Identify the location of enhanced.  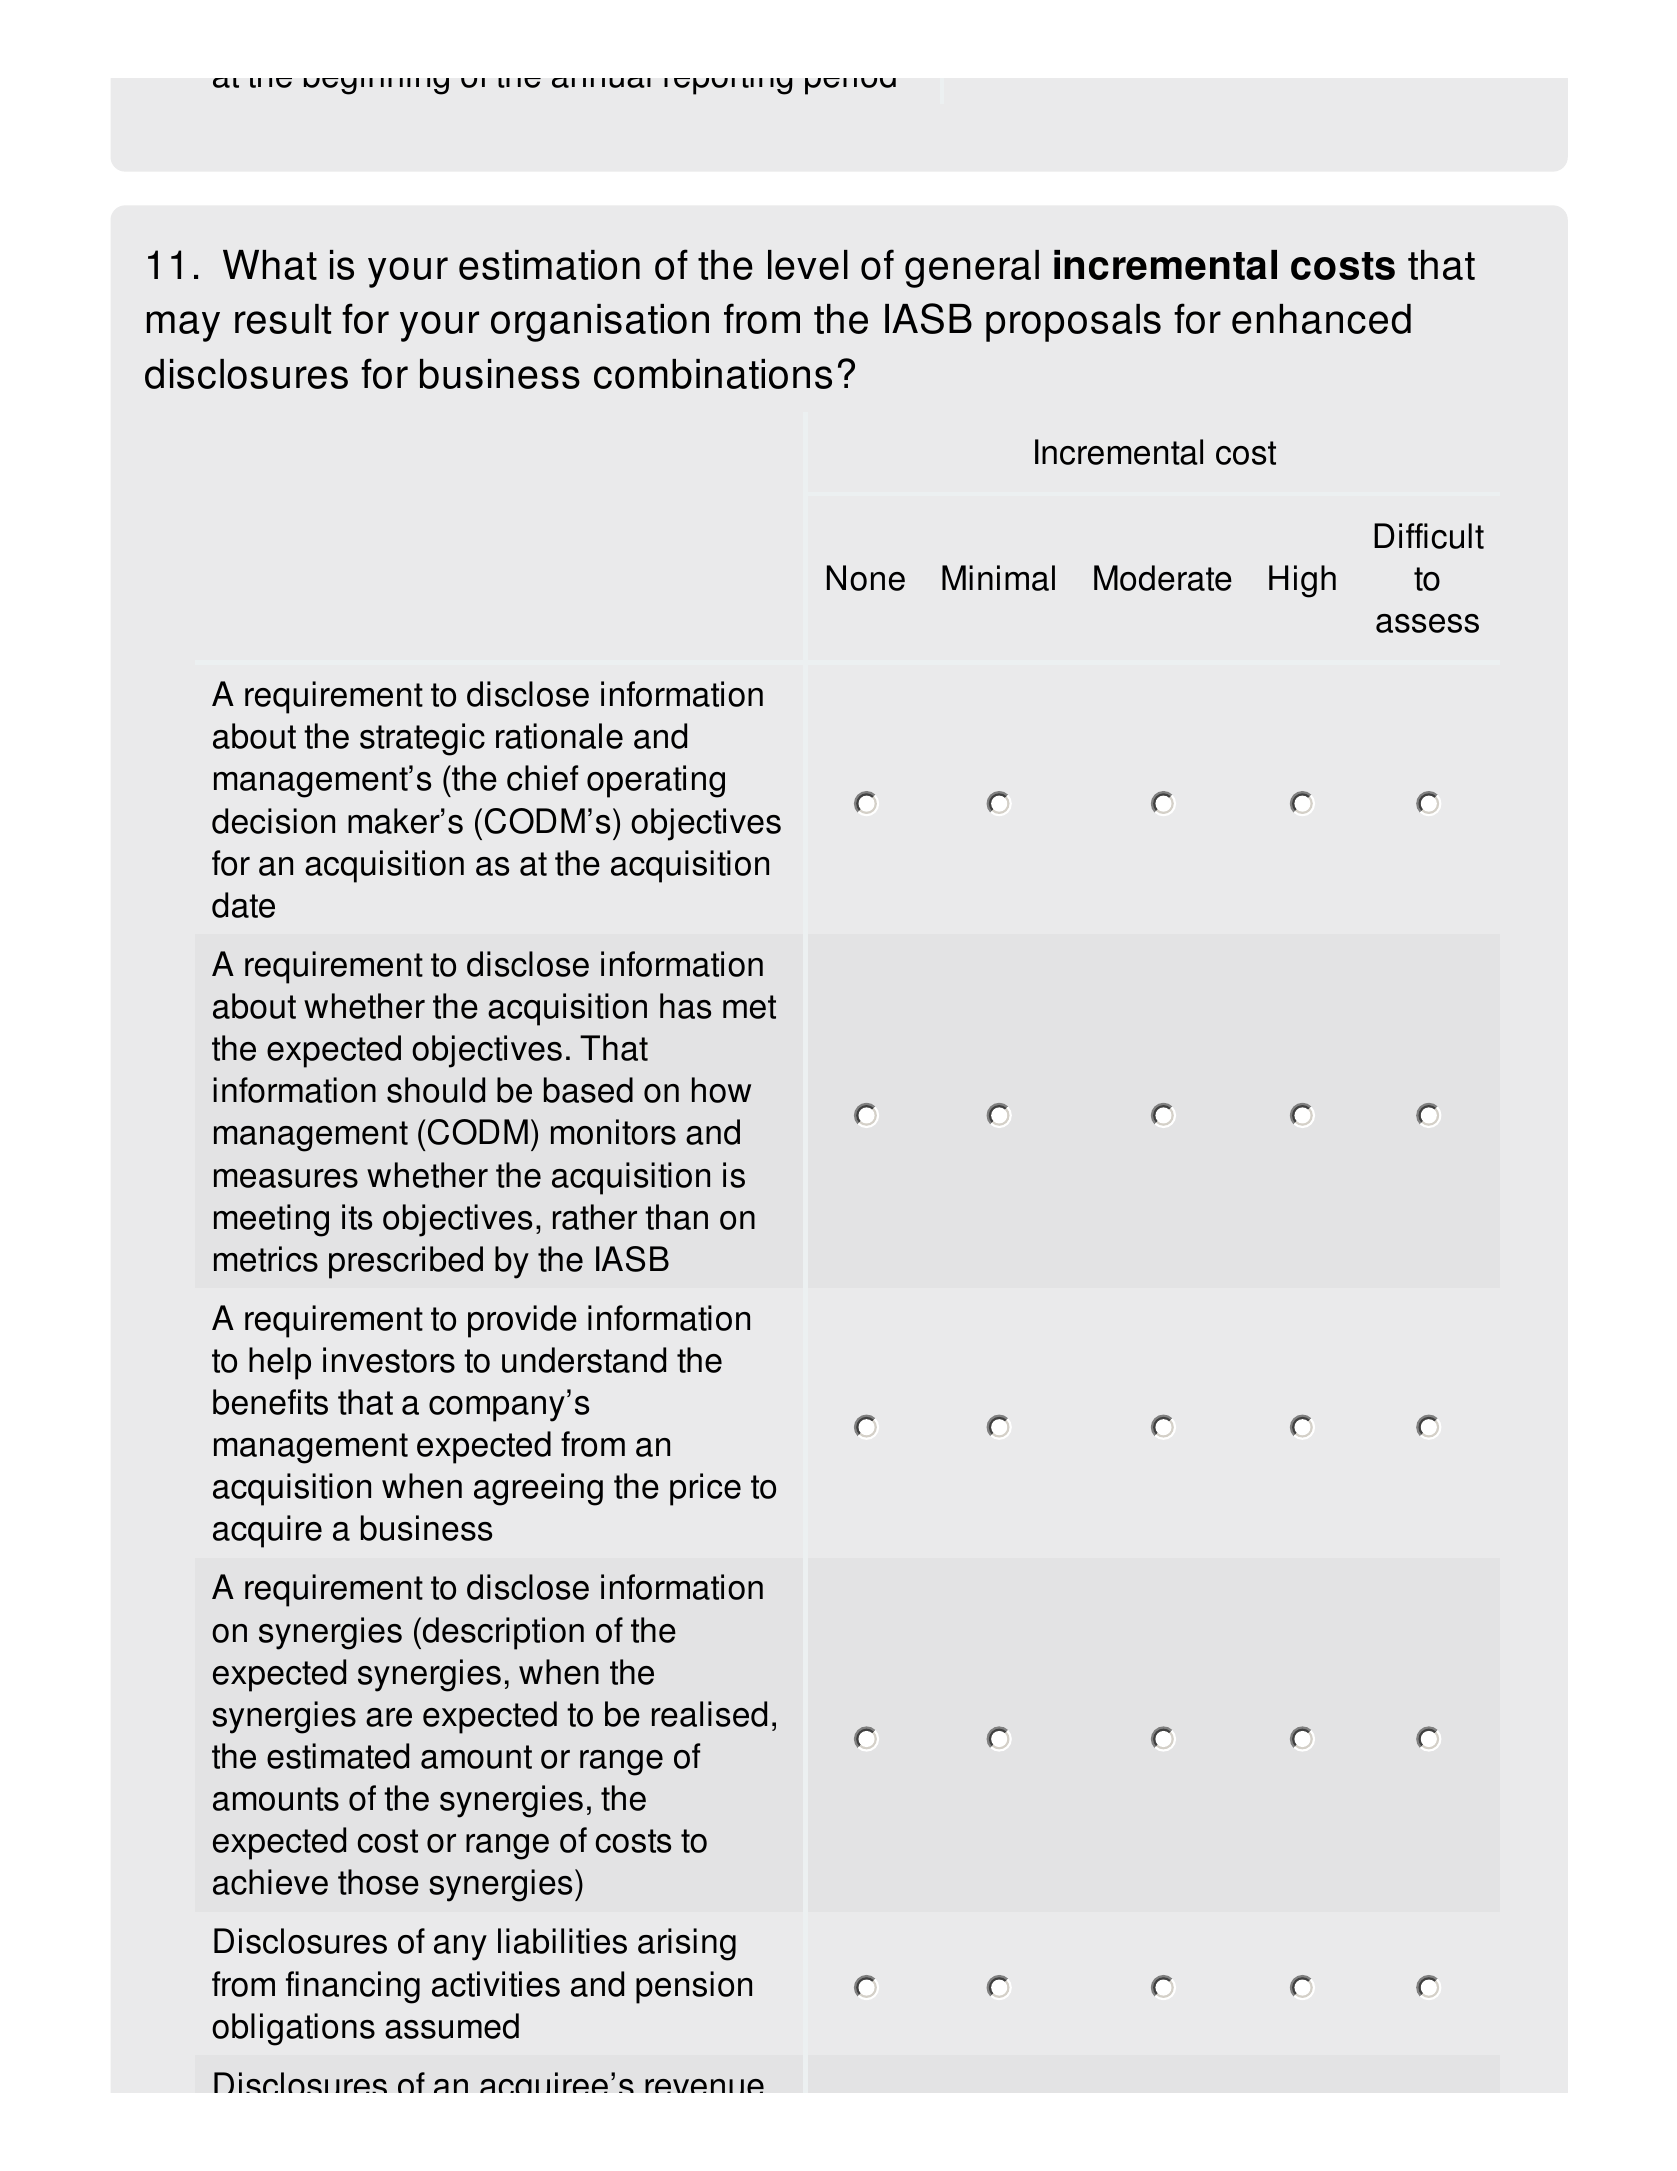
(1321, 319).
